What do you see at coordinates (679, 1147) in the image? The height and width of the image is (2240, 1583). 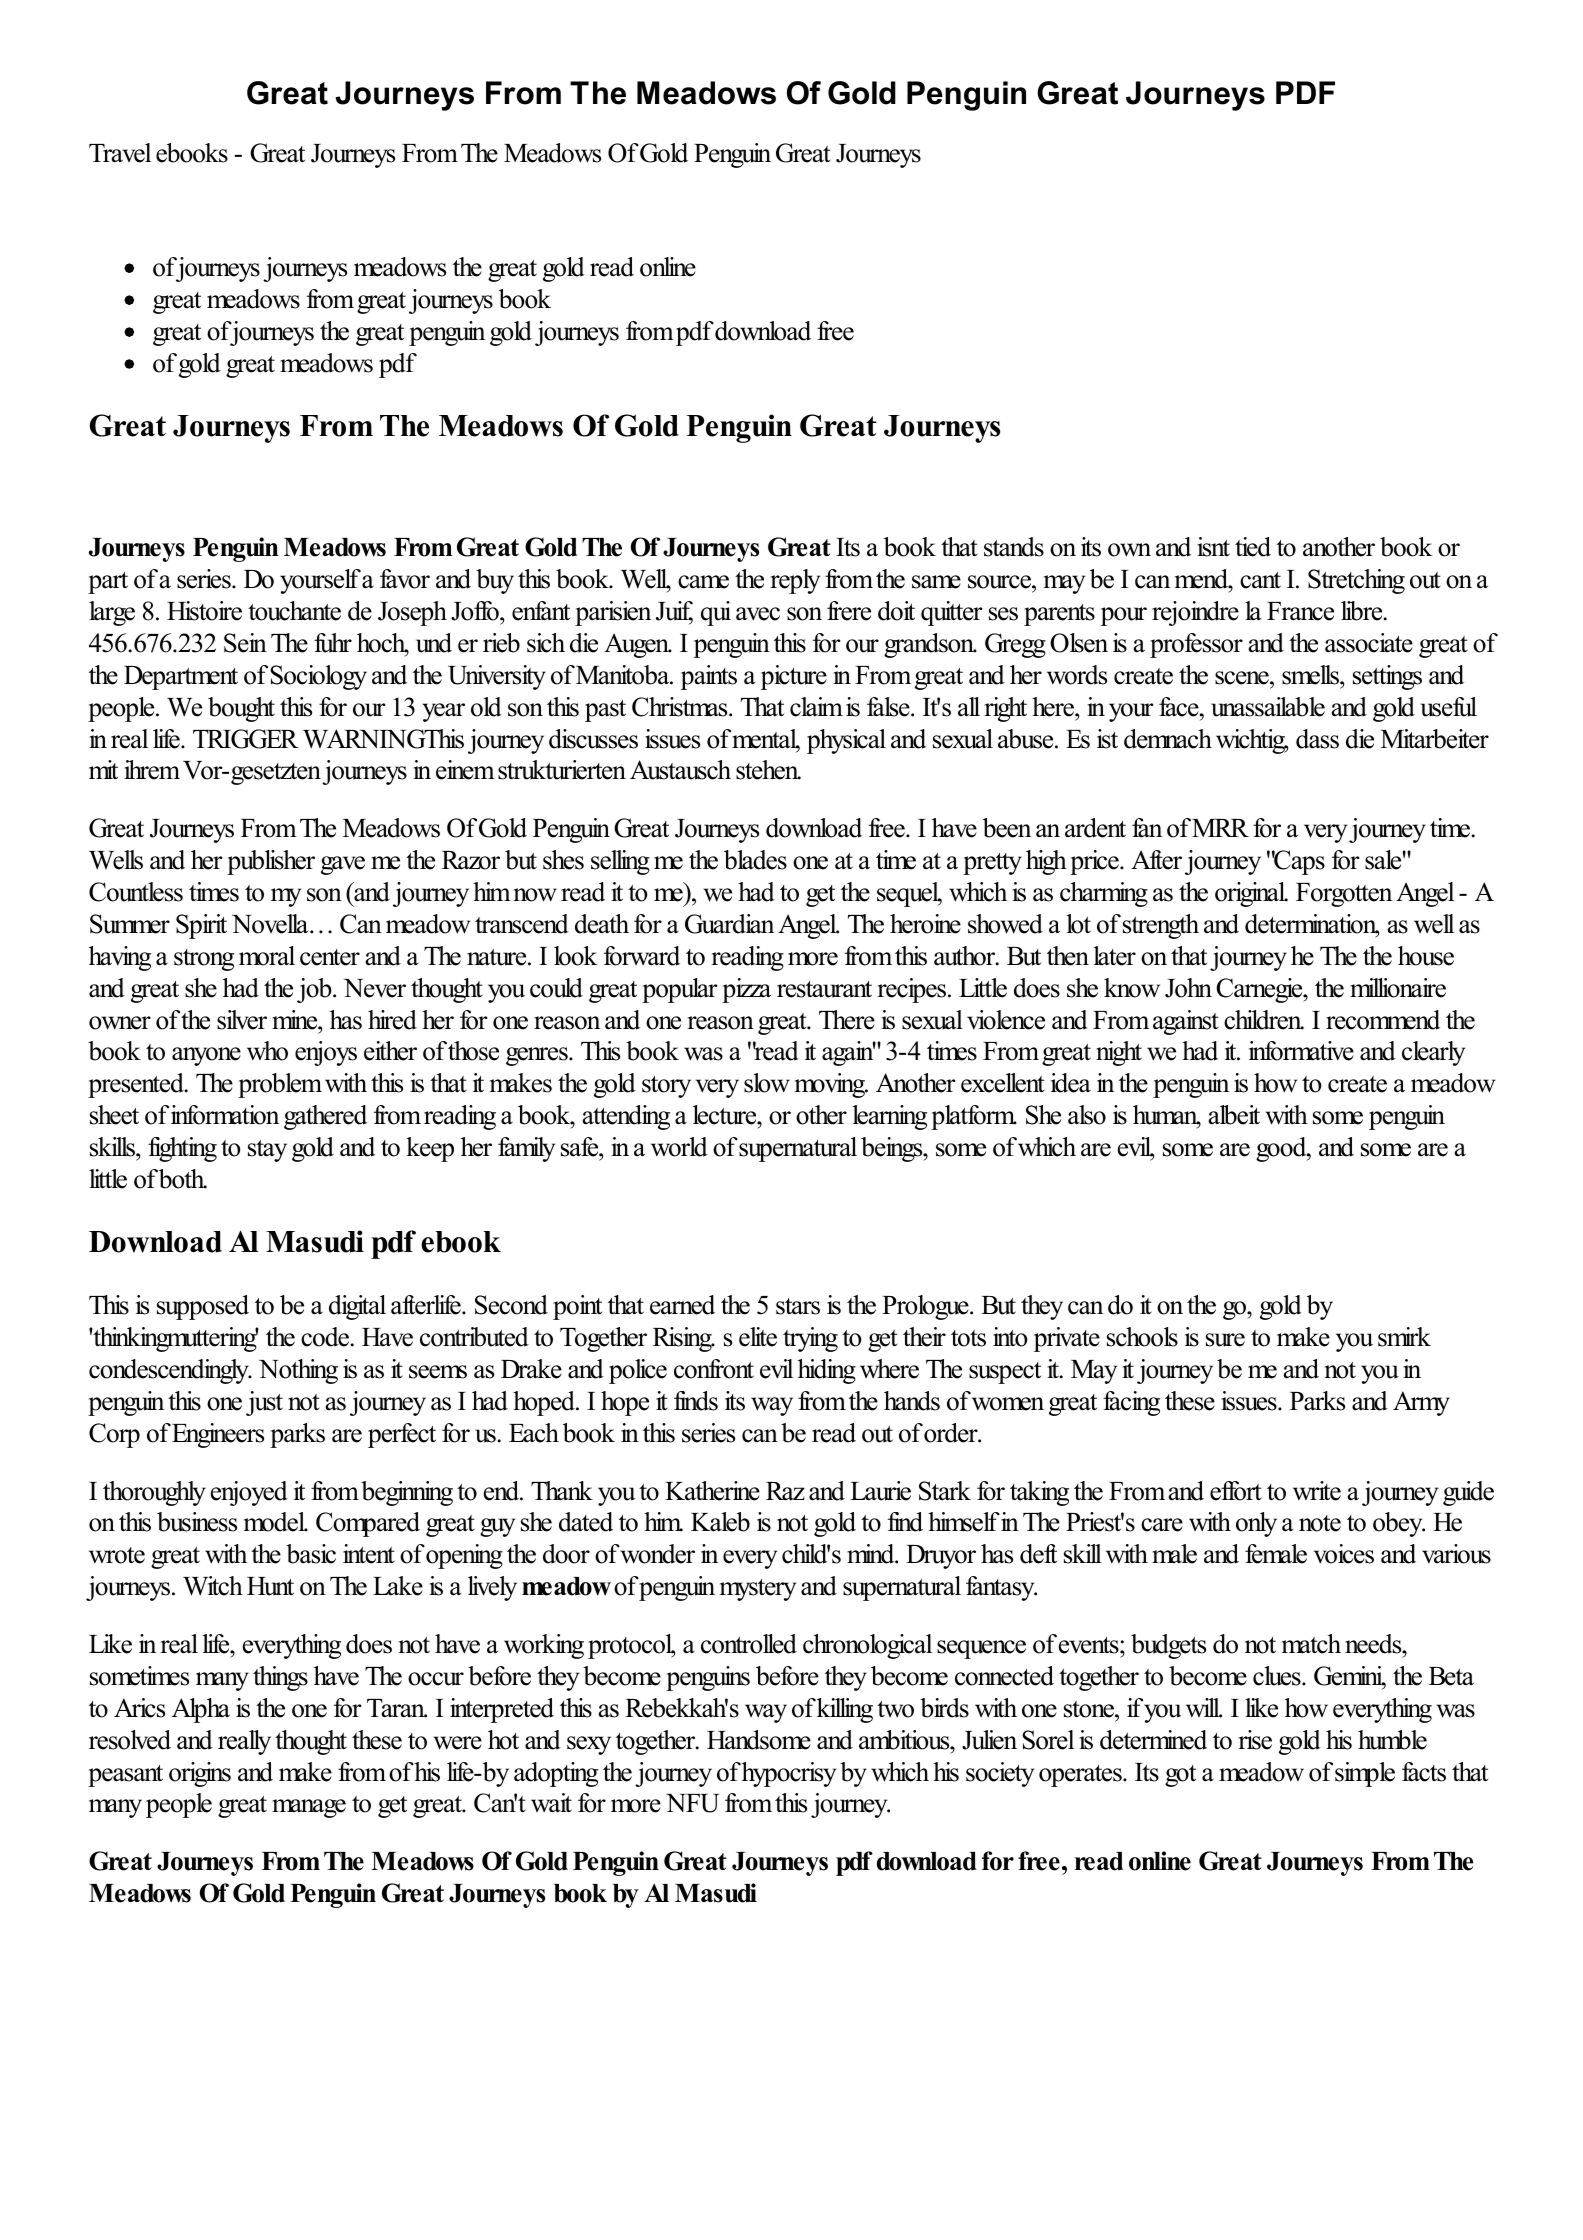 I see `world` at bounding box center [679, 1147].
